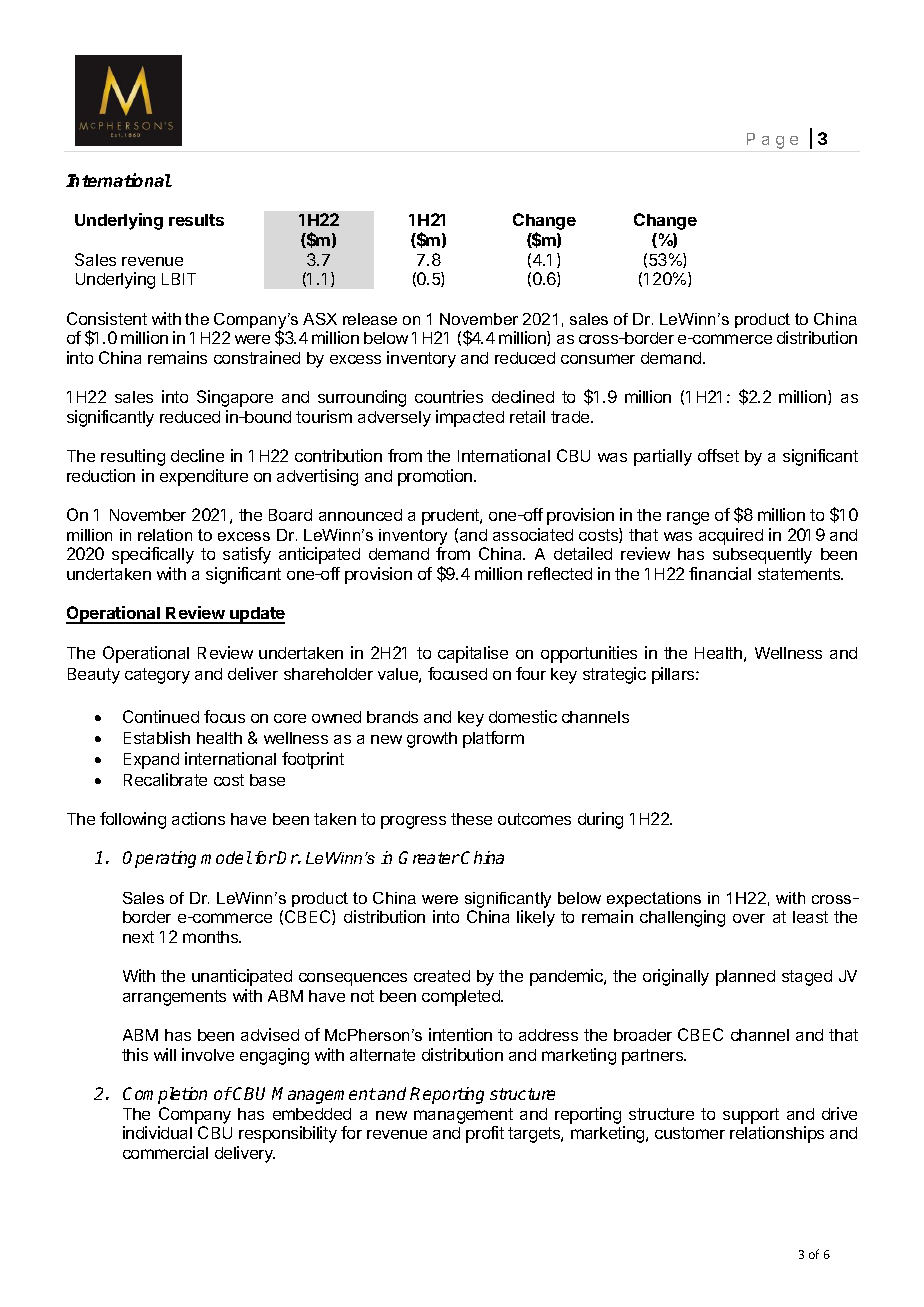 This document has width=924, height=1307. Describe the element at coordinates (370, 319) in the document. I see `release` at that location.
